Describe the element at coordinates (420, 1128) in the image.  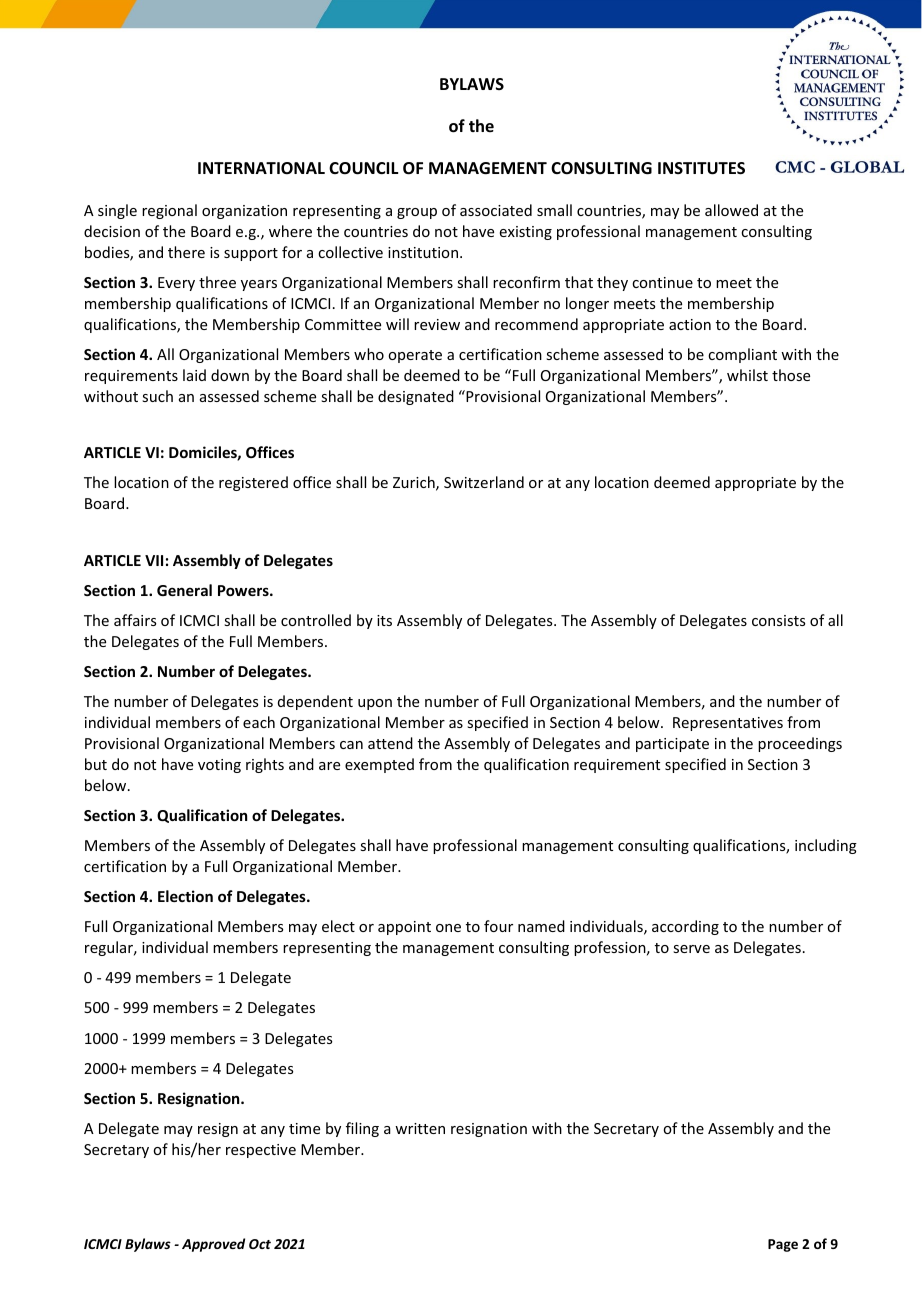
I see `written` at that location.
